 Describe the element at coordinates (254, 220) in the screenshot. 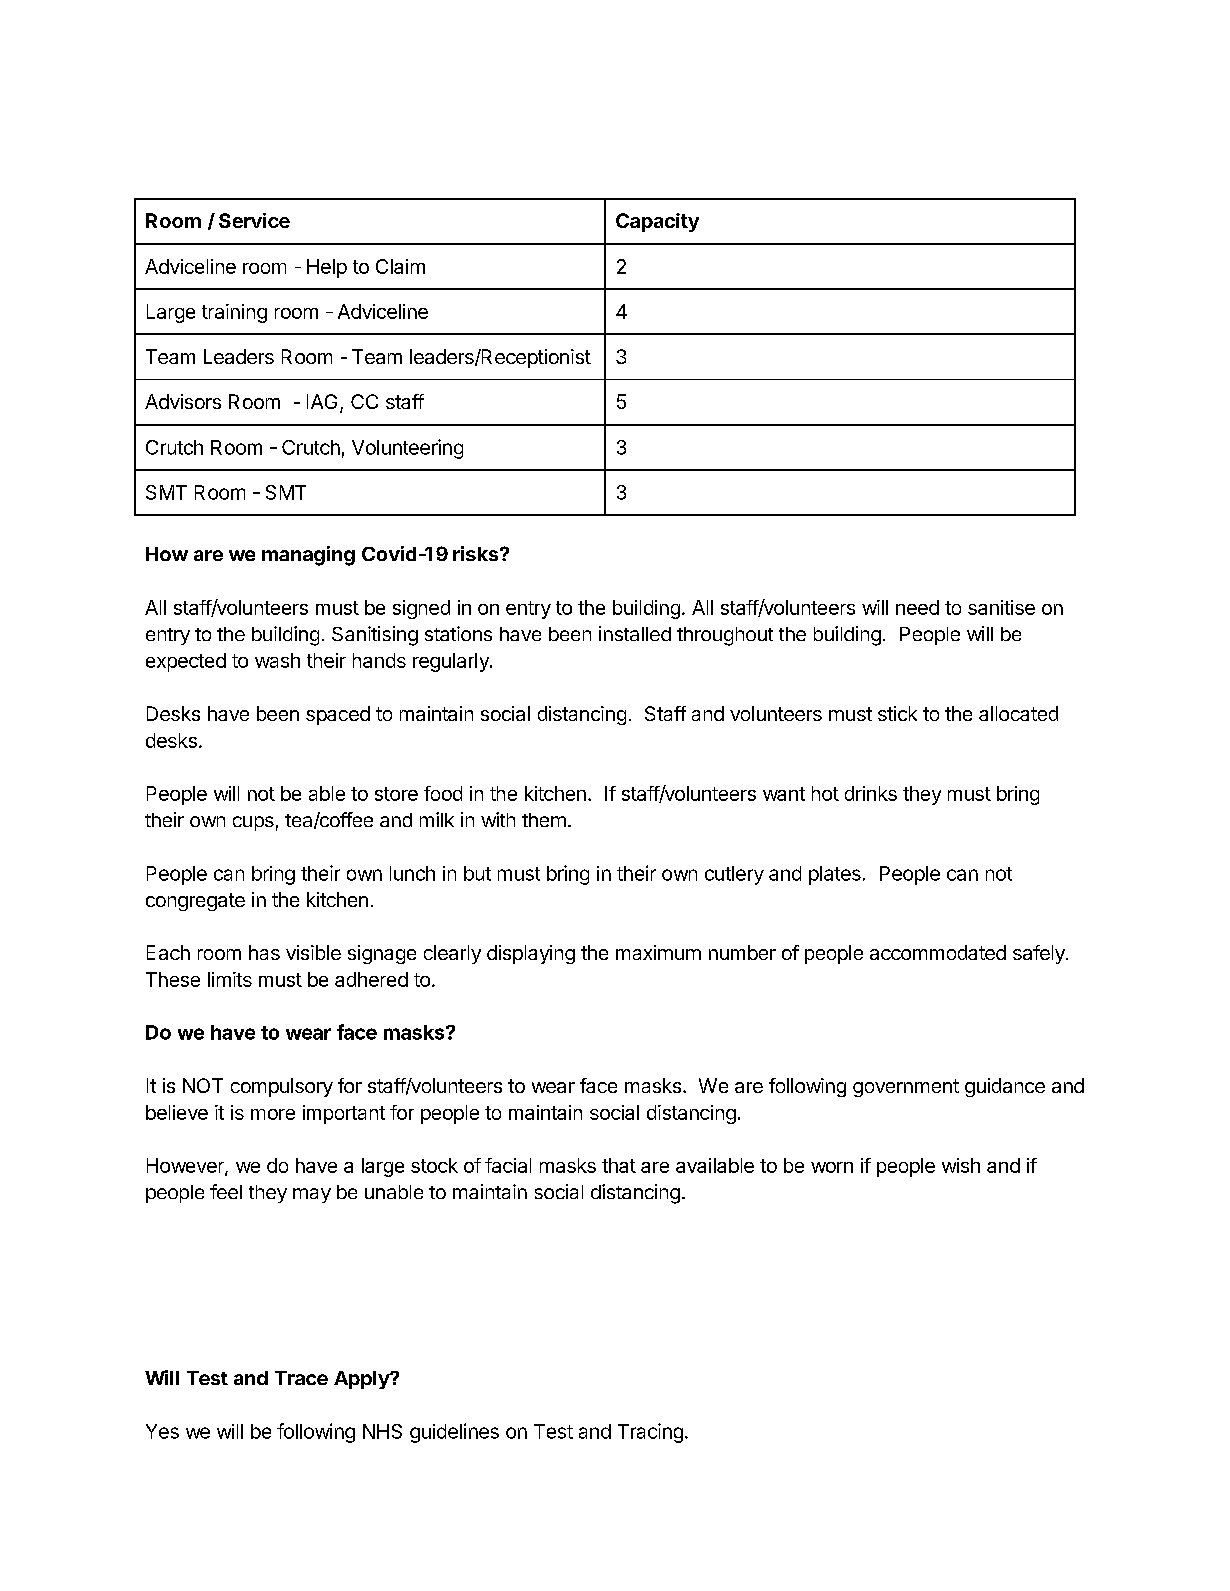

I see `Service` at that location.
